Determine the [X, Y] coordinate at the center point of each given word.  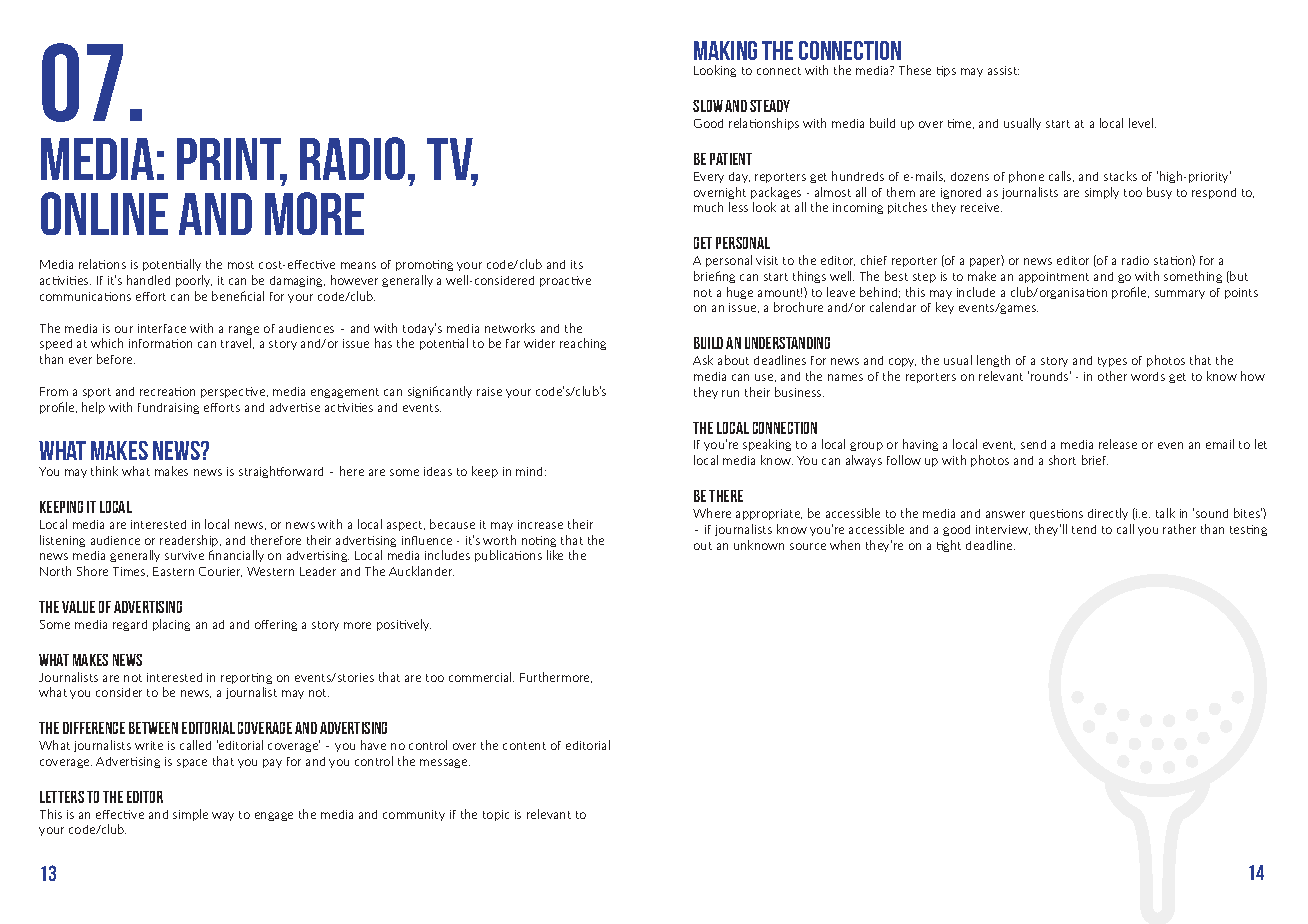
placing [171, 625]
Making [725, 50]
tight [949, 546]
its [577, 264]
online [104, 213]
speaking [767, 445]
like [555, 555]
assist [1003, 70]
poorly [194, 281]
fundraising [168, 408]
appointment [1054, 277]
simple [190, 815]
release [1118, 444]
